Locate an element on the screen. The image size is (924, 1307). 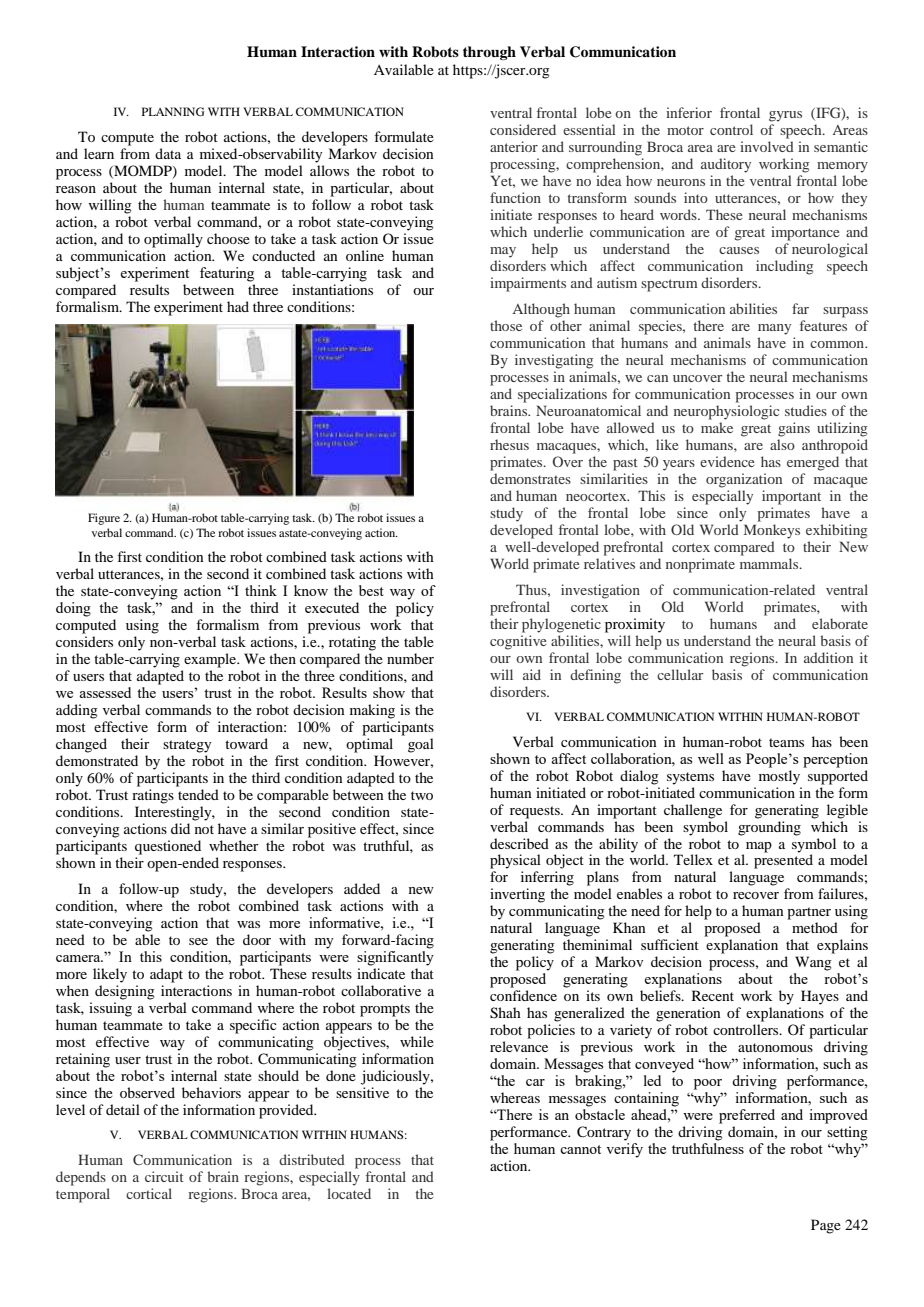
cortical is located at coordinates (149, 1193).
